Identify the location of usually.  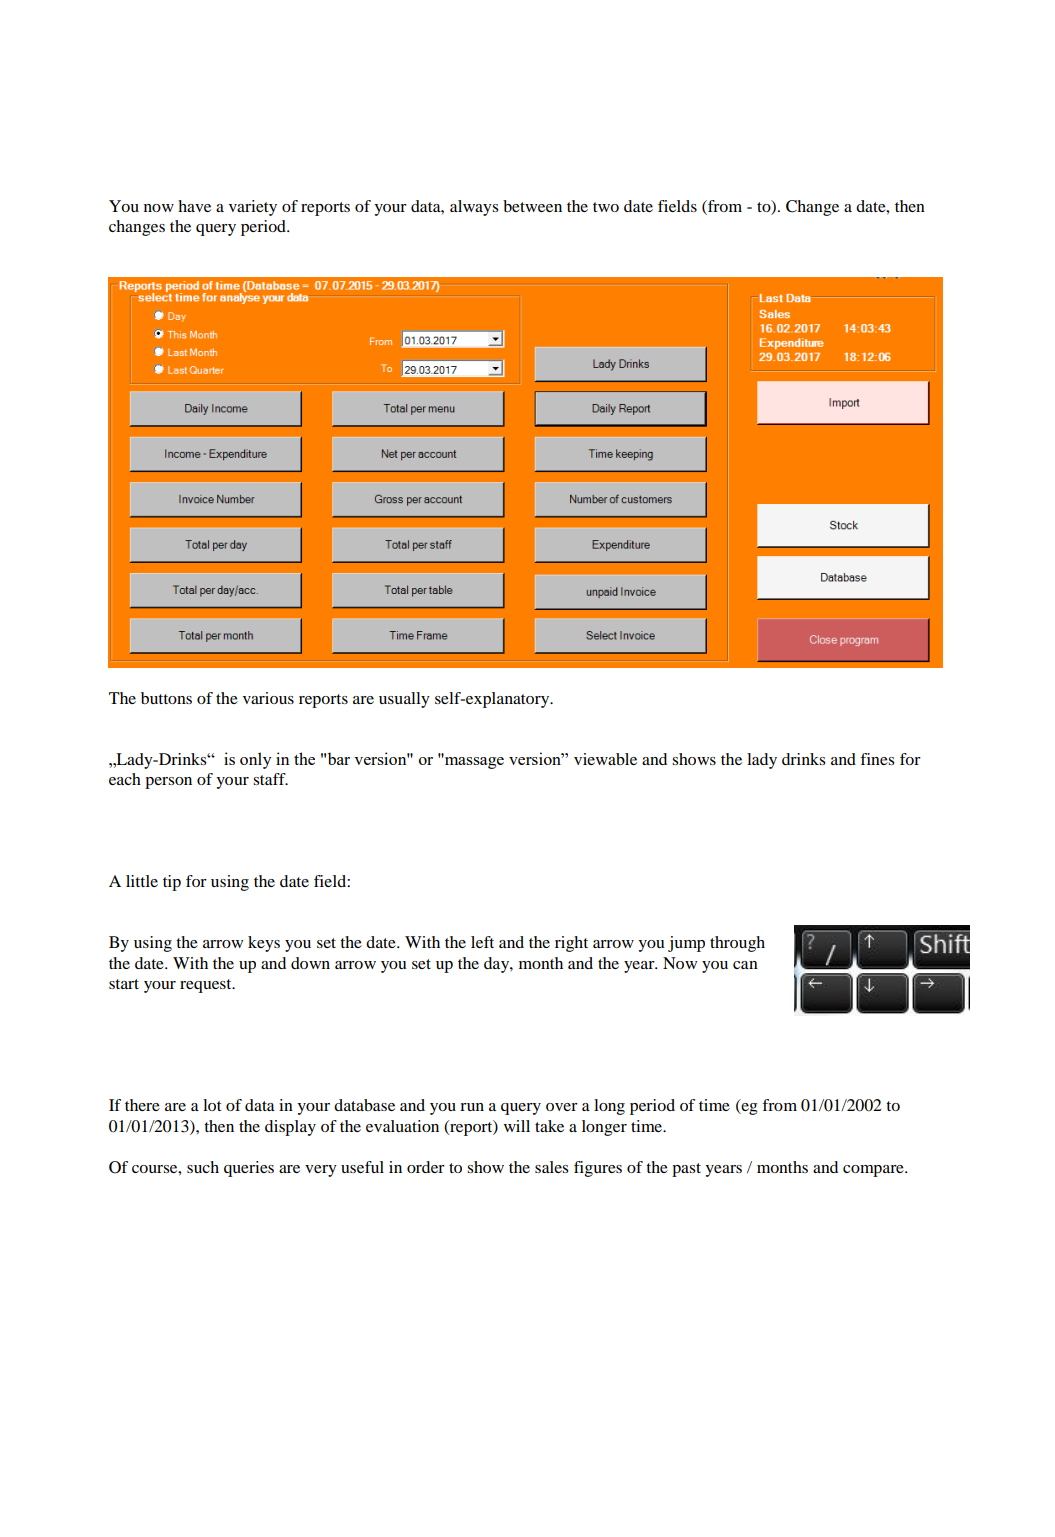
(404, 700).
